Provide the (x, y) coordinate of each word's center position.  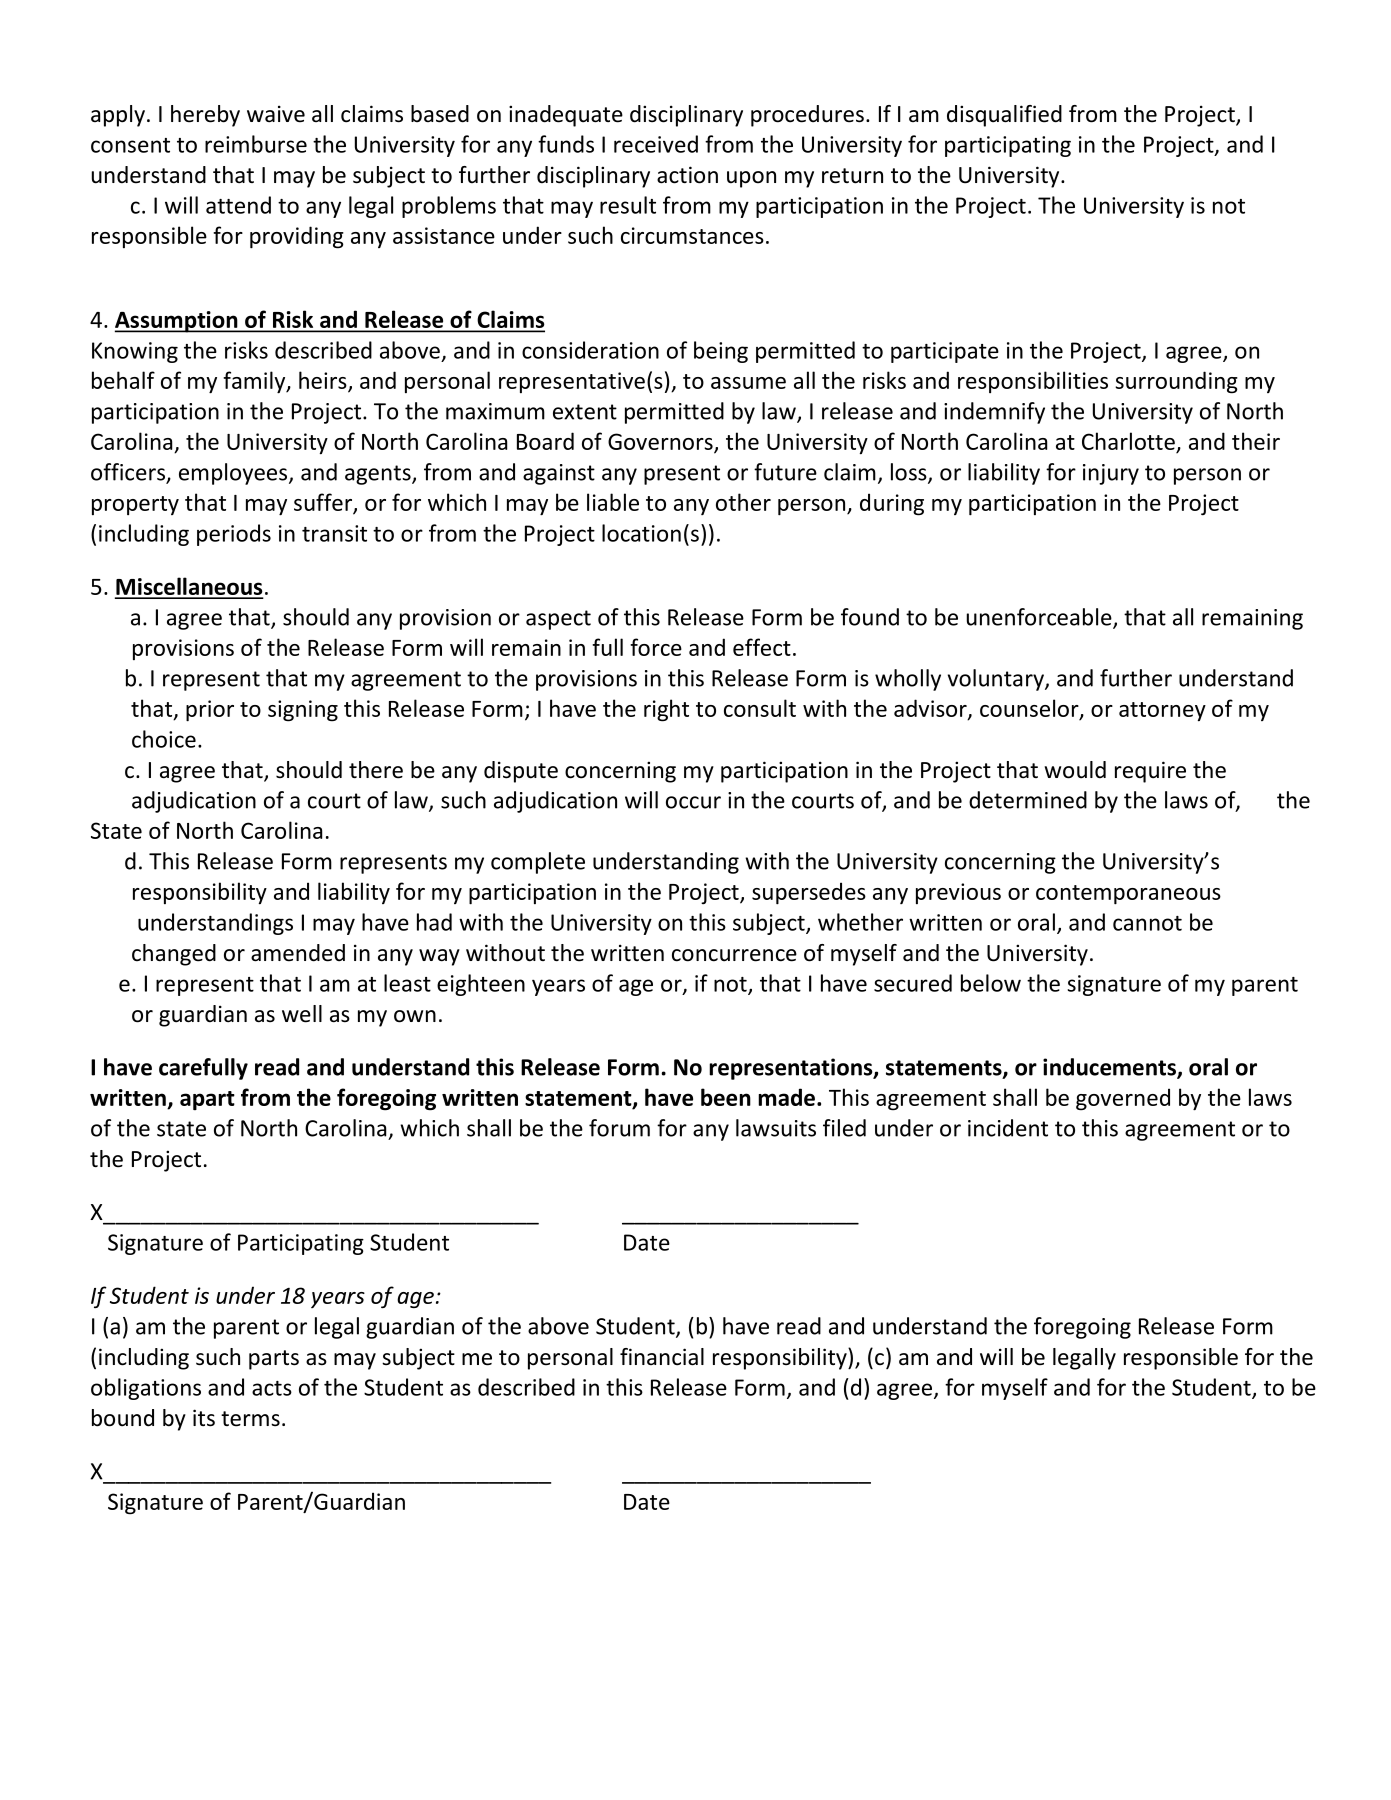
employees (234, 474)
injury (1111, 474)
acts (272, 1388)
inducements (1110, 1068)
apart (207, 1100)
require (1150, 772)
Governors (661, 442)
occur (693, 802)
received (656, 144)
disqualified (1004, 116)
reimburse (256, 144)
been (726, 1097)
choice (164, 739)
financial (662, 1357)
